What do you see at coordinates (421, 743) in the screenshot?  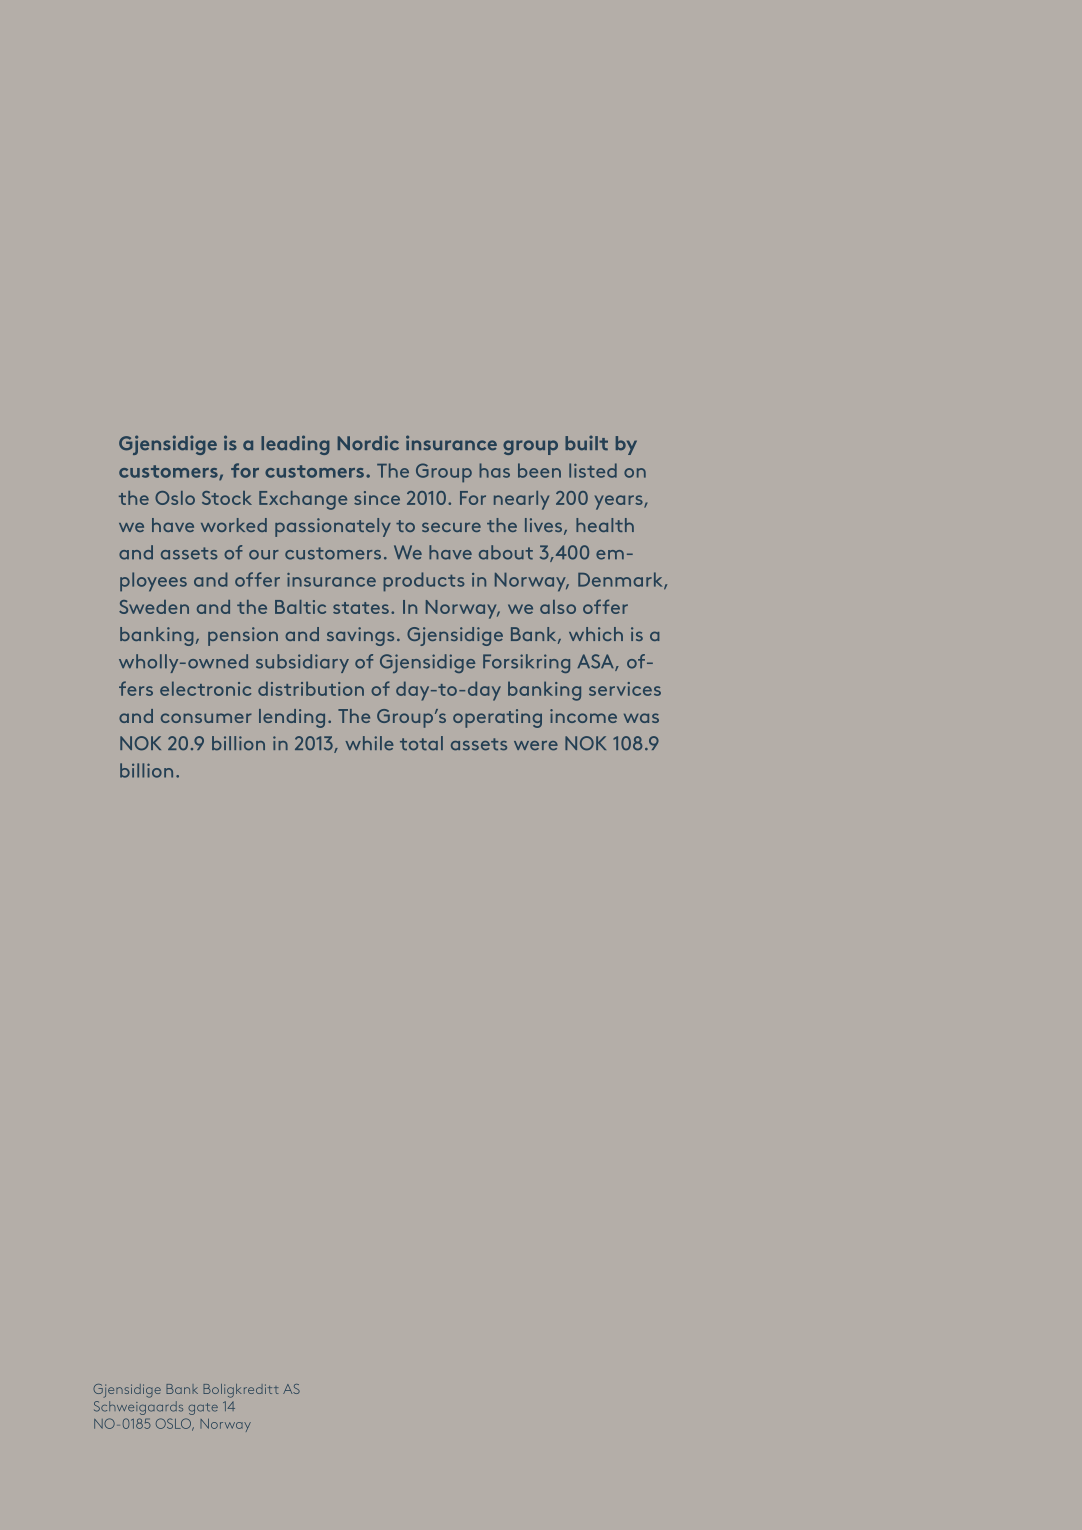 I see `total` at bounding box center [421, 743].
